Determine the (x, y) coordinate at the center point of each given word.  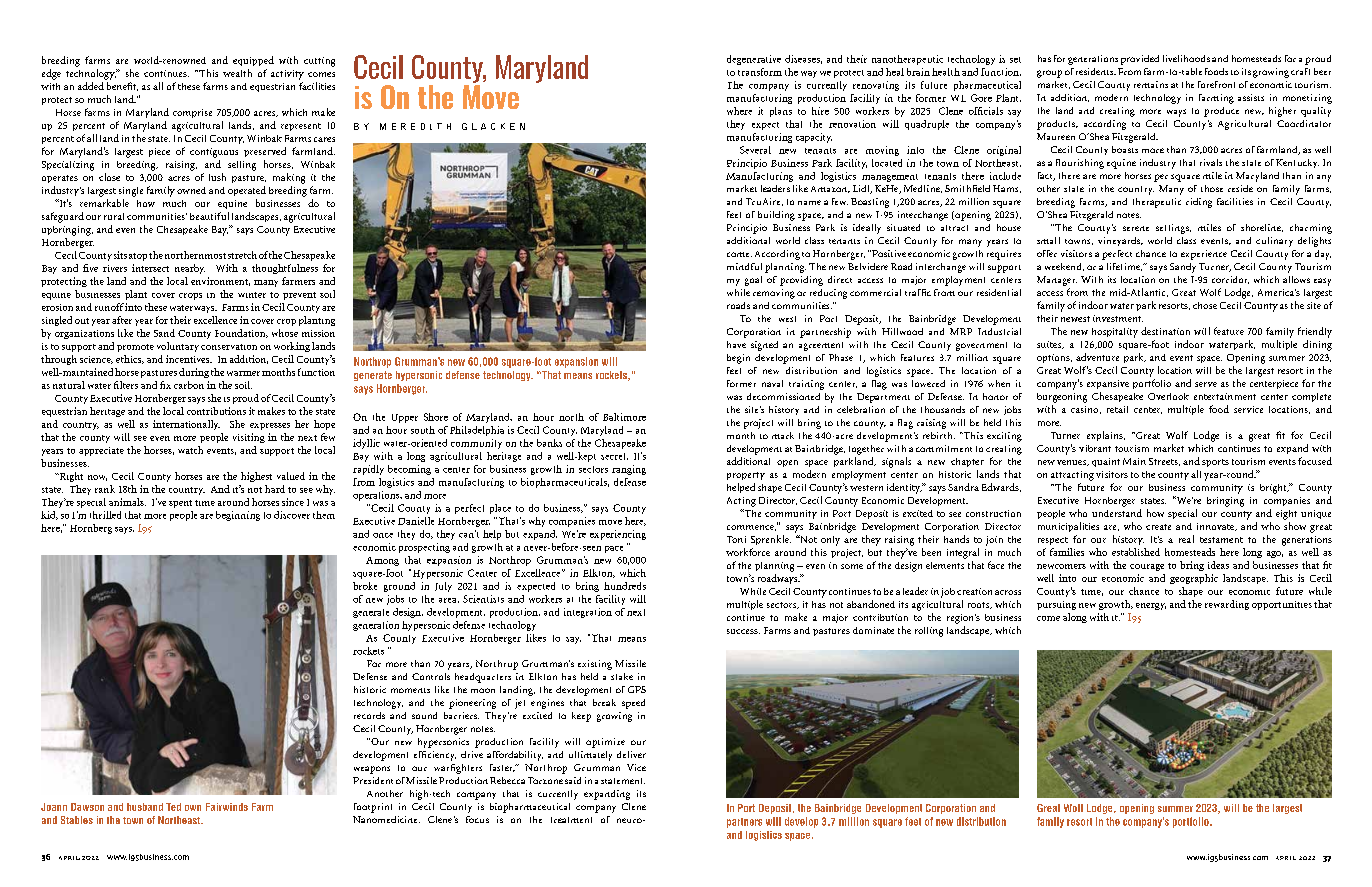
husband (145, 807)
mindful (744, 266)
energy (1151, 606)
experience (1204, 255)
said (573, 780)
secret (614, 456)
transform (760, 72)
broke (365, 586)
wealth (237, 73)
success (743, 631)
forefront (1216, 84)
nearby (190, 269)
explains (1106, 436)
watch (190, 450)
